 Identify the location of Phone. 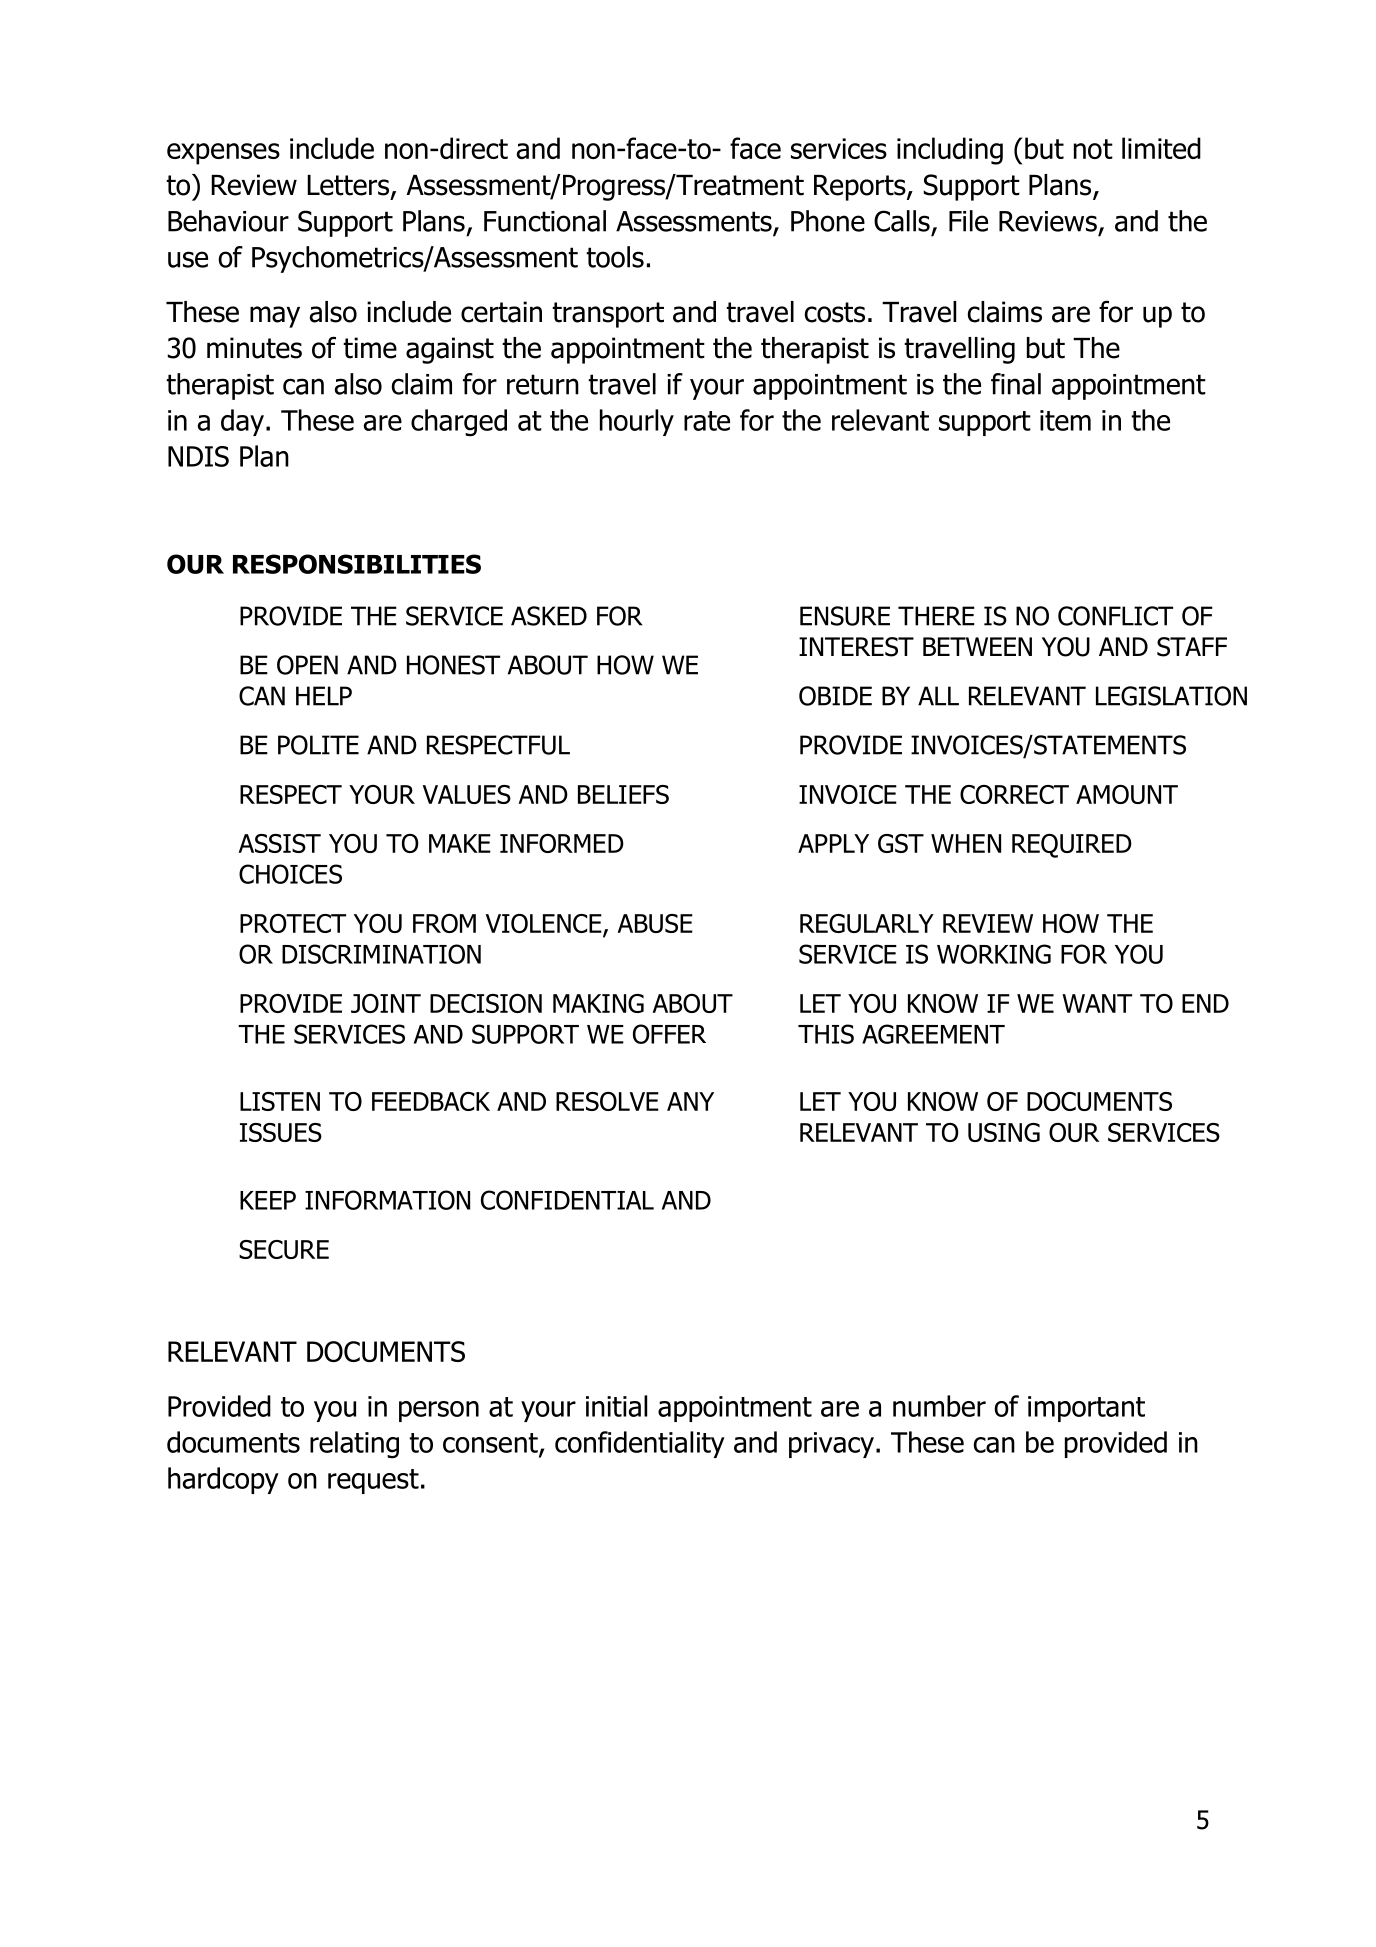
(828, 221).
